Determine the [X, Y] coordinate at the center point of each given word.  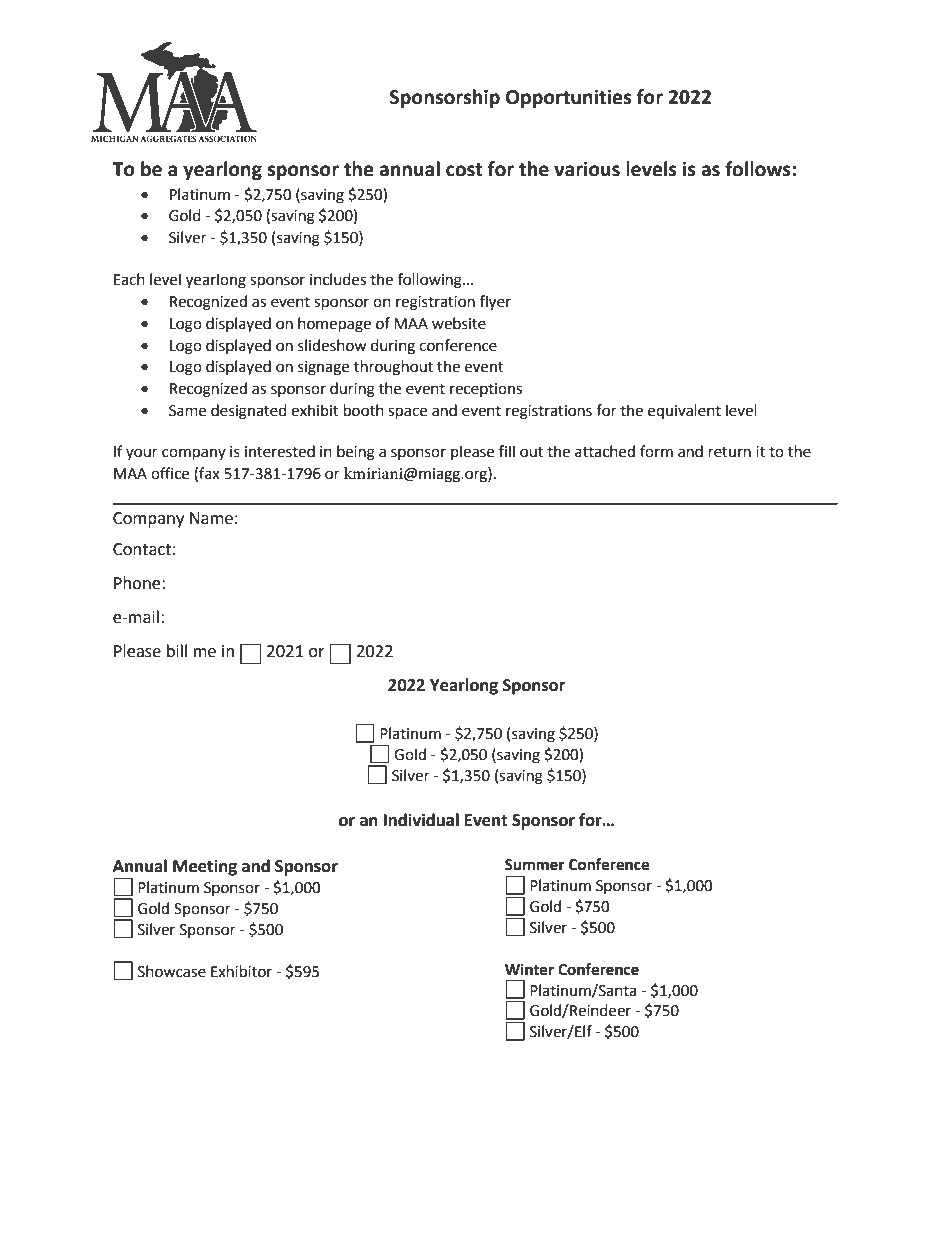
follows [758, 169]
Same [187, 411]
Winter [529, 969]
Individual [421, 820]
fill [507, 451]
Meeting [205, 867]
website [459, 323]
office [170, 473]
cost [464, 170]
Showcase [172, 971]
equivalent [684, 411]
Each [129, 279]
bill [177, 651]
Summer [535, 865]
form [656, 451]
